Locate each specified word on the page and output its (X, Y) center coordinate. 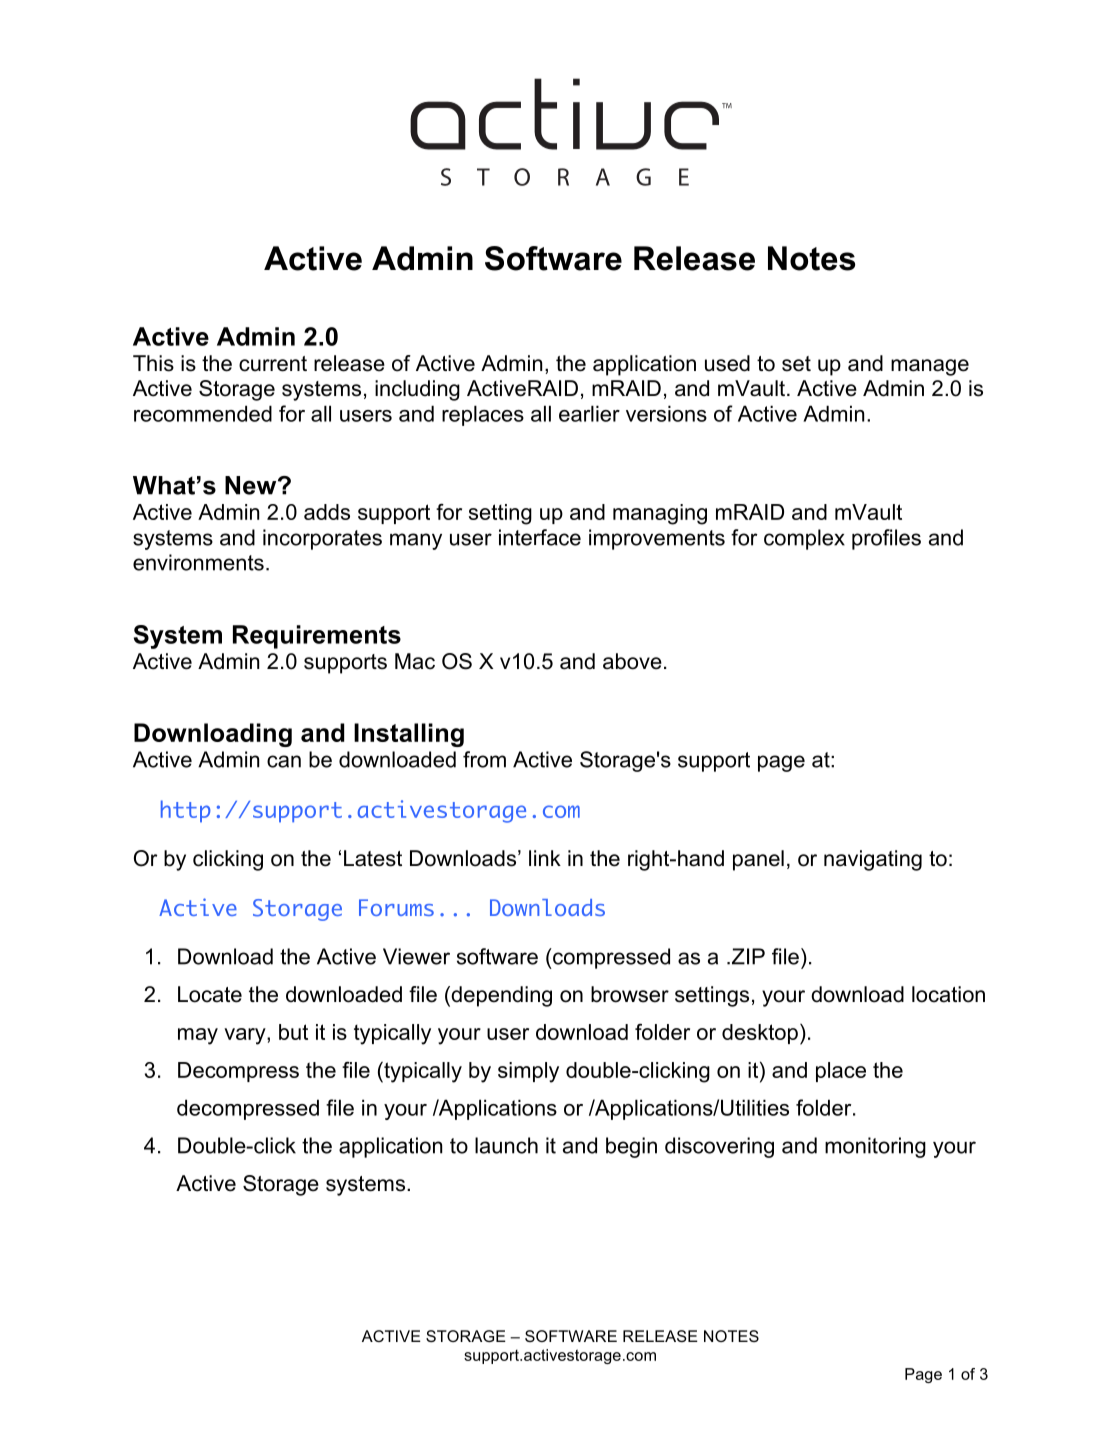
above (632, 661)
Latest (373, 858)
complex (804, 539)
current (273, 364)
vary (246, 1036)
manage (930, 367)
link (545, 858)
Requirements (317, 637)
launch (506, 1145)
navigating (873, 860)
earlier (589, 413)
